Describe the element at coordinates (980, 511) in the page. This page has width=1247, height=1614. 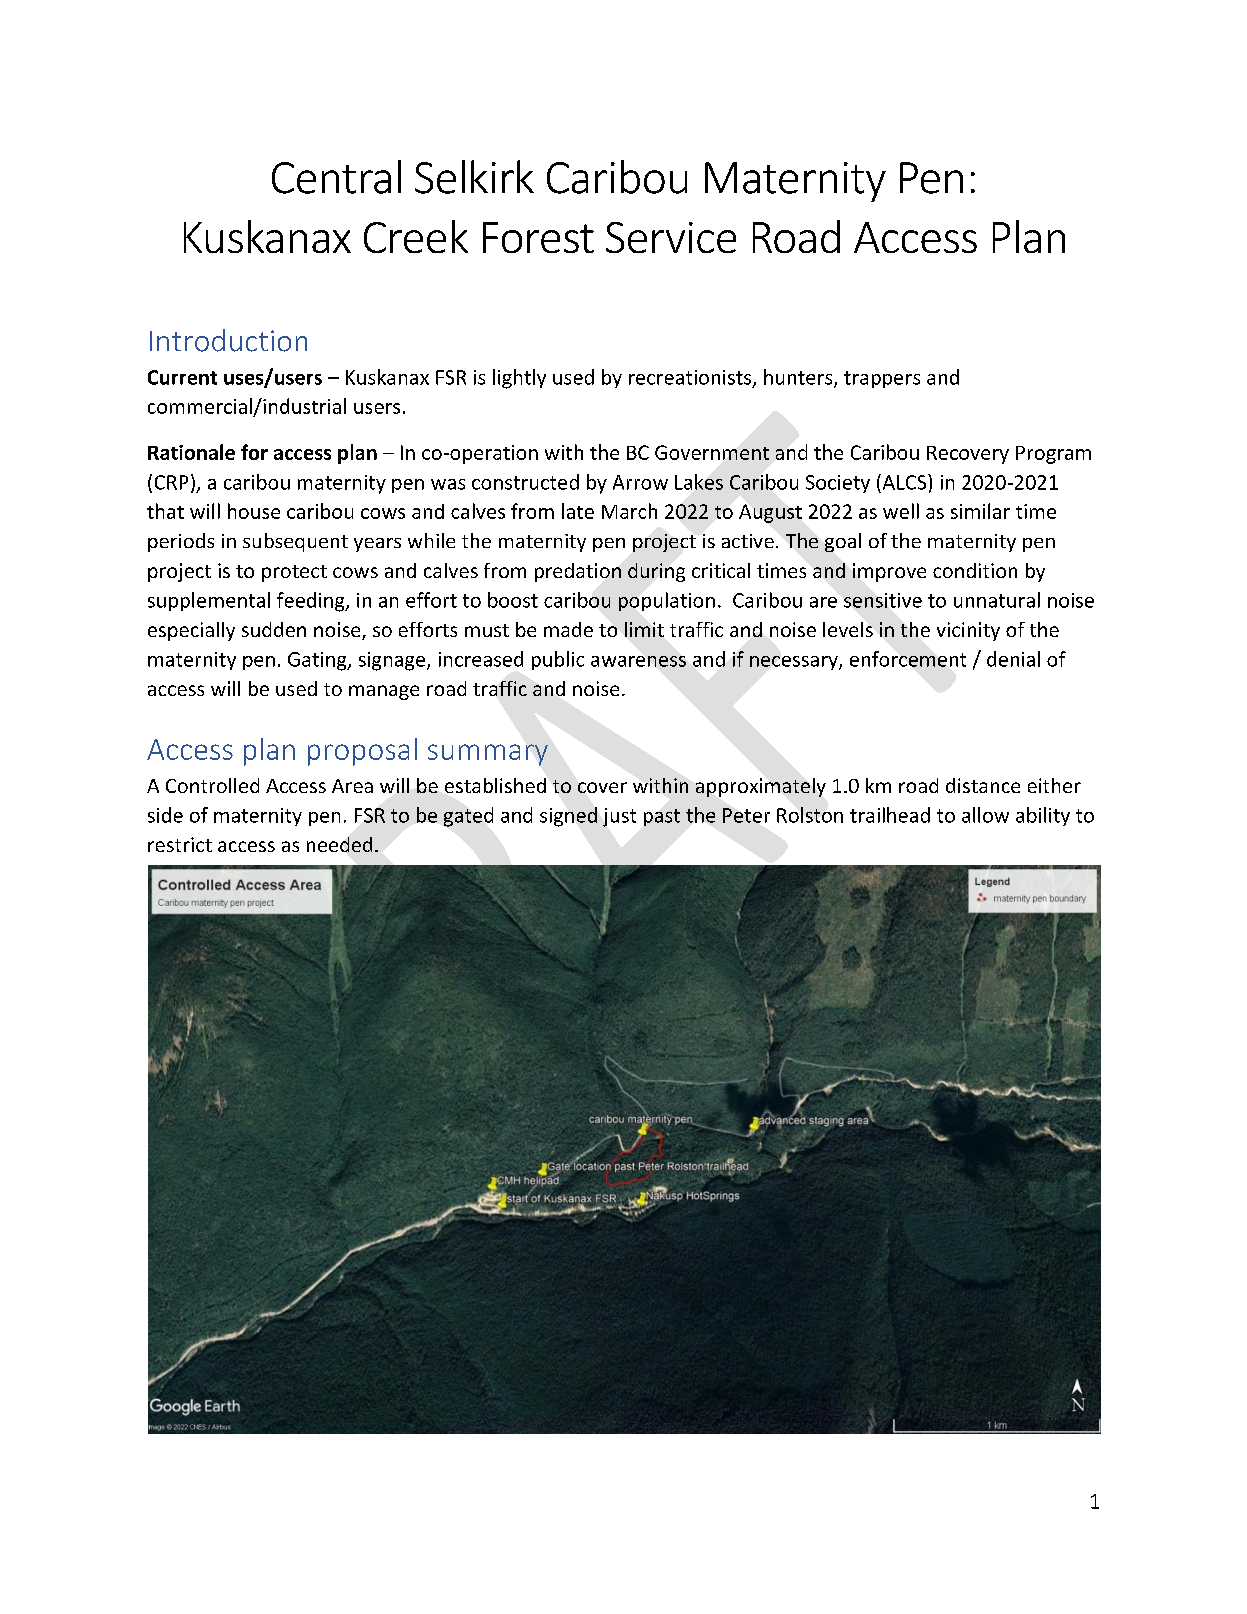
I see `similar` at that location.
